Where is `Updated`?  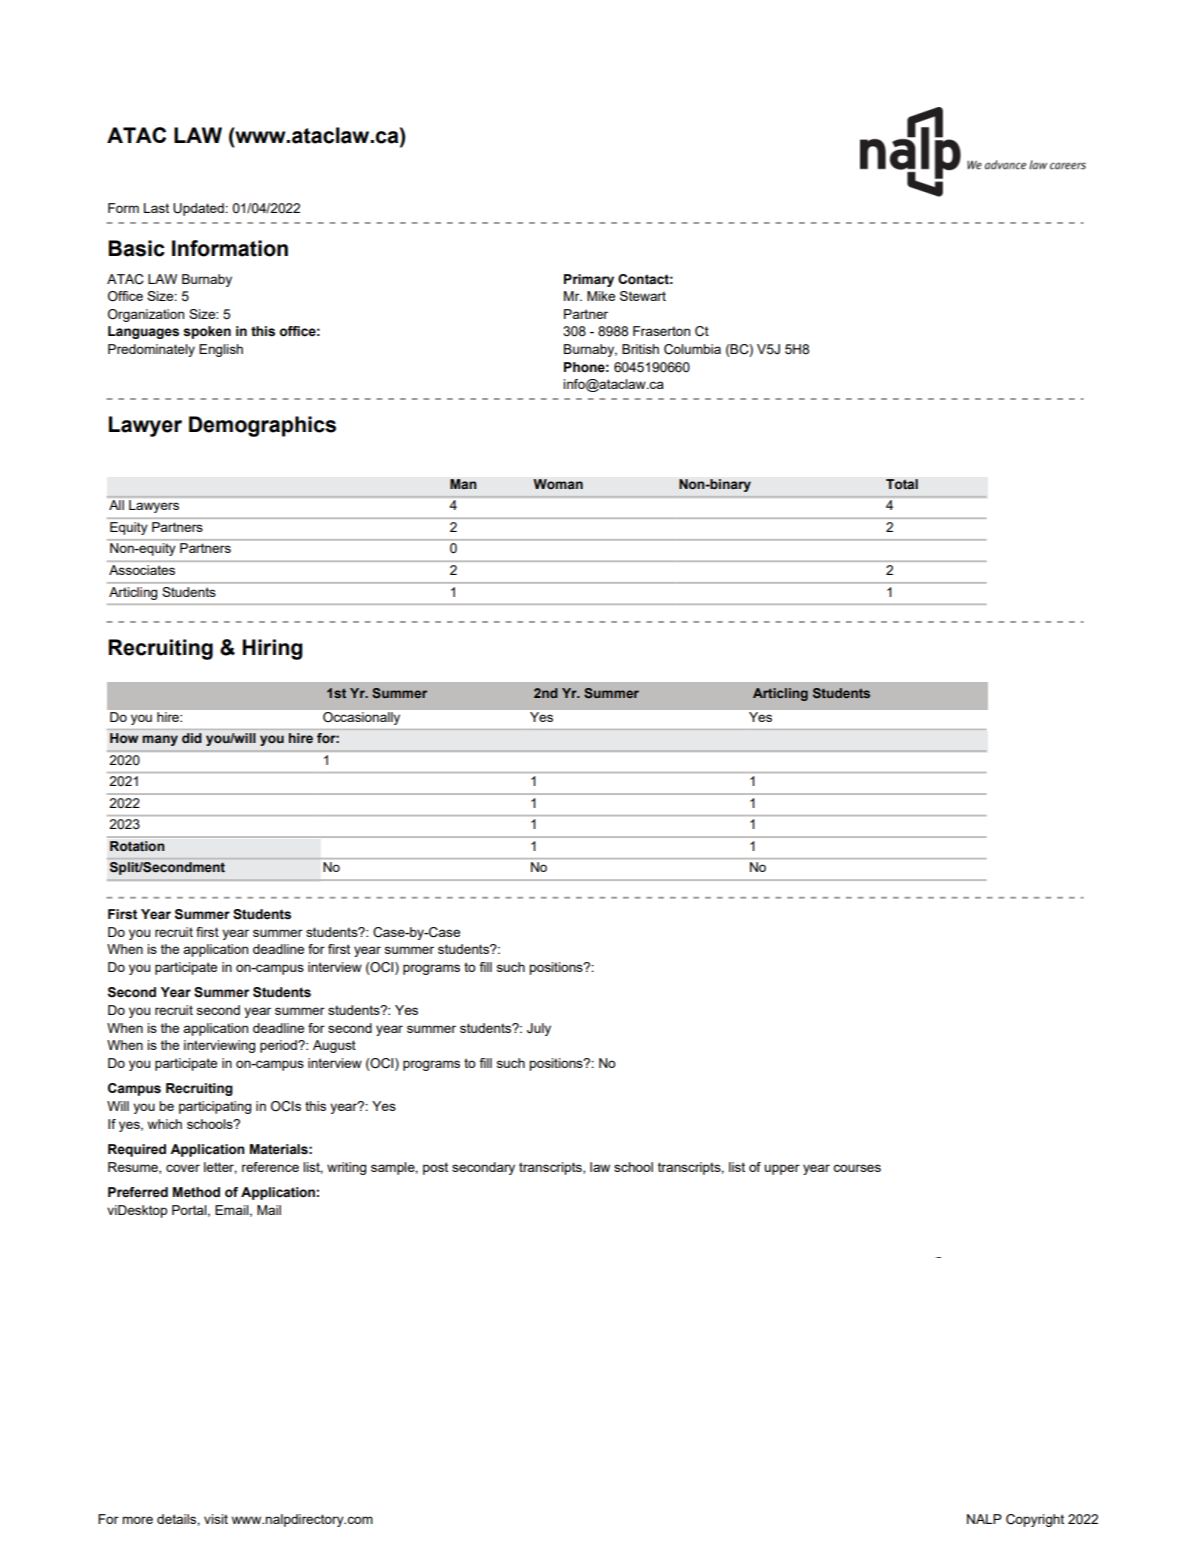 Updated is located at coordinates (199, 209).
